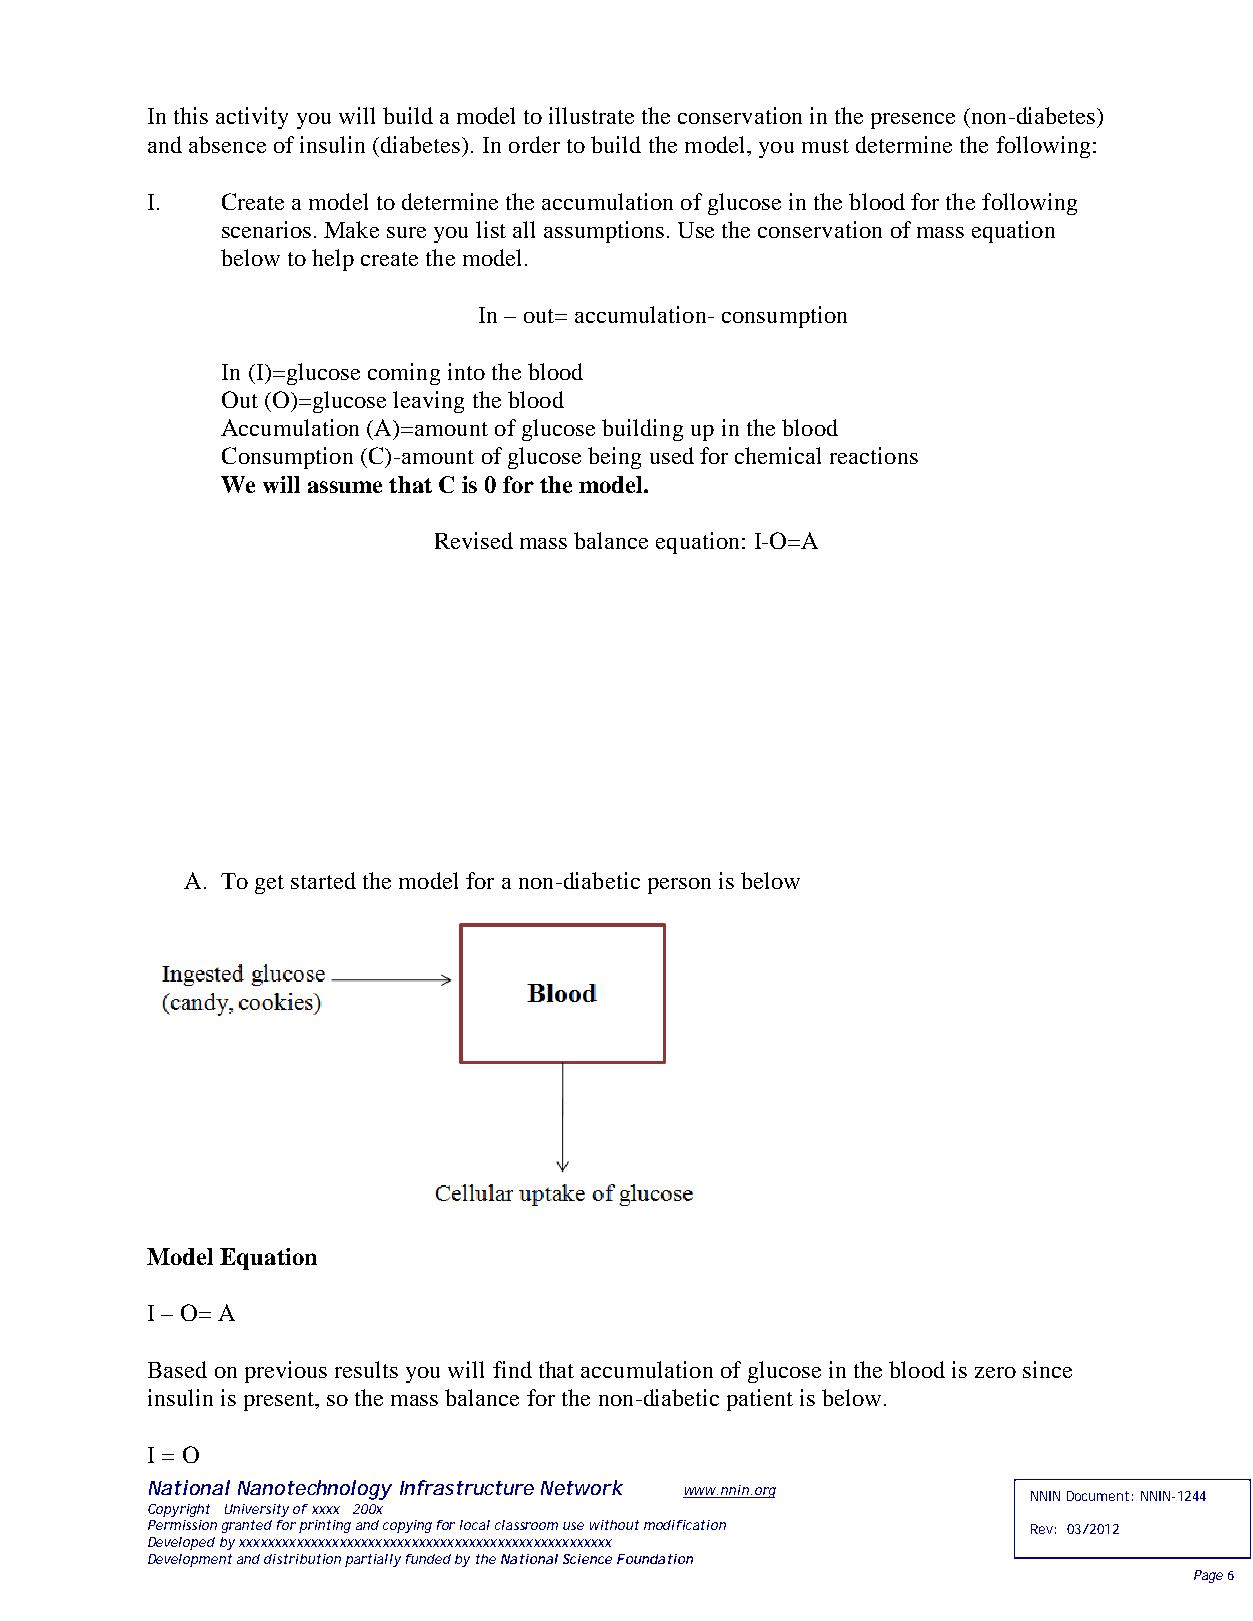 This image has height=1621, width=1253. Describe the element at coordinates (1047, 1369) in the image. I see `since` at that location.
